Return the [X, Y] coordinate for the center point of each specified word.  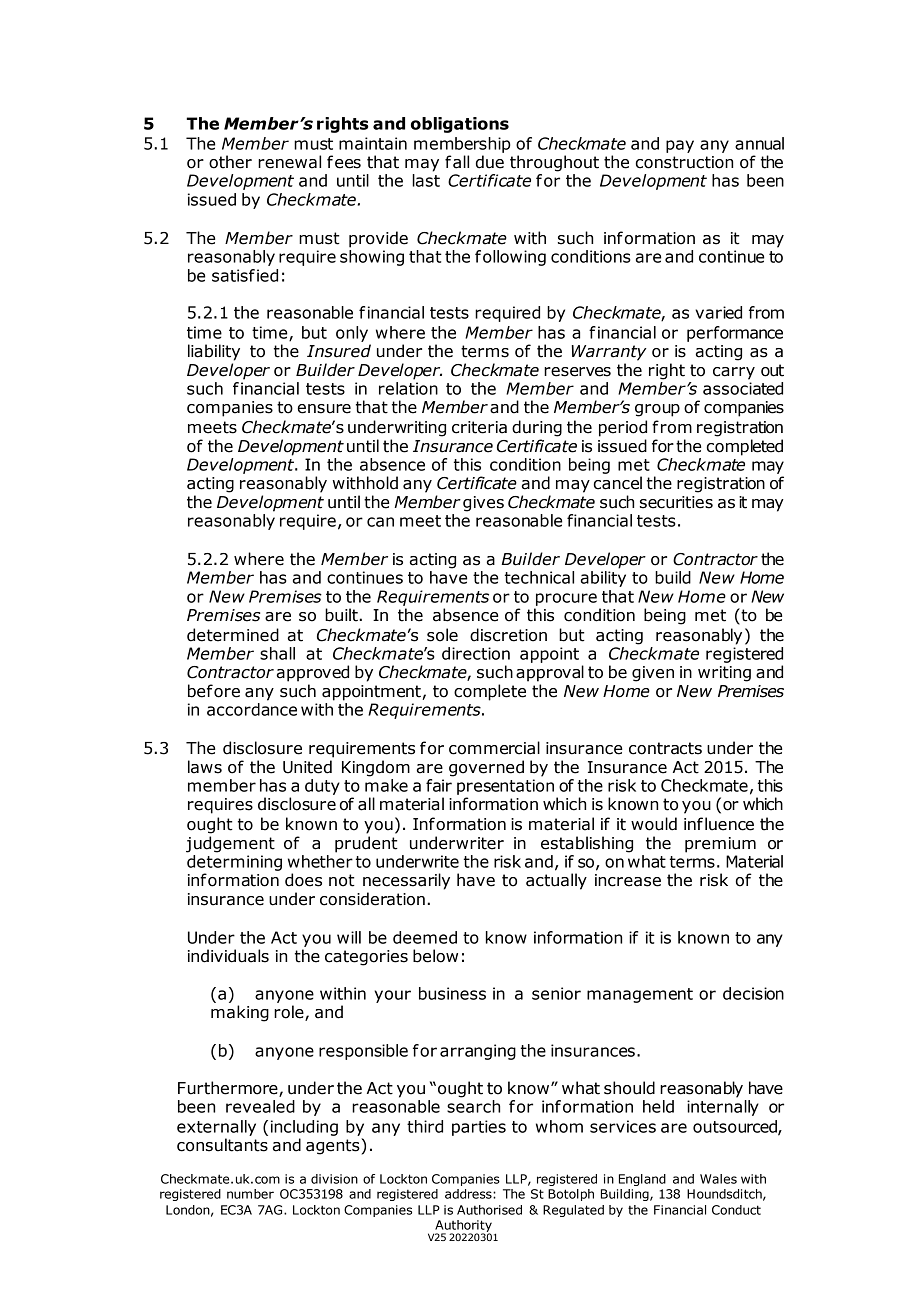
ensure [324, 409]
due [490, 162]
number [250, 1194]
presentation [505, 787]
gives [483, 504]
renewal [289, 162]
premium [720, 845]
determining [234, 863]
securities [676, 502]
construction [684, 162]
